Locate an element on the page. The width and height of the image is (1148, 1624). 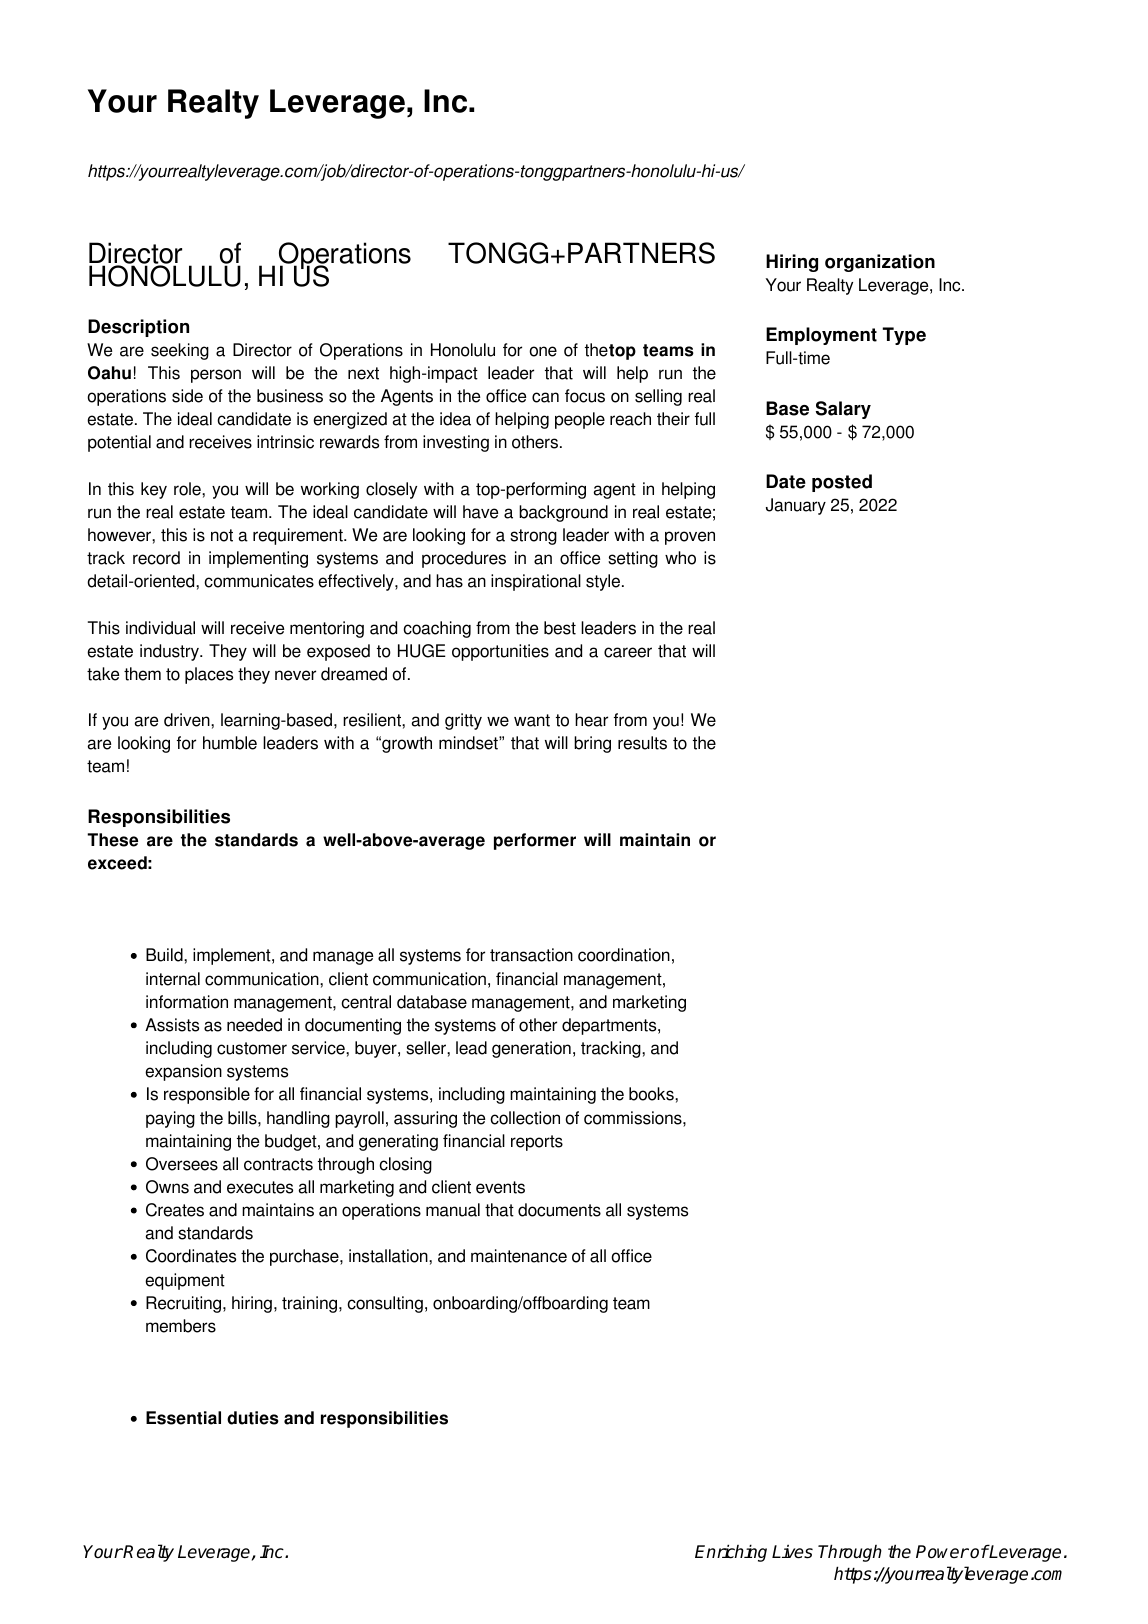
Lives is located at coordinates (792, 1551).
